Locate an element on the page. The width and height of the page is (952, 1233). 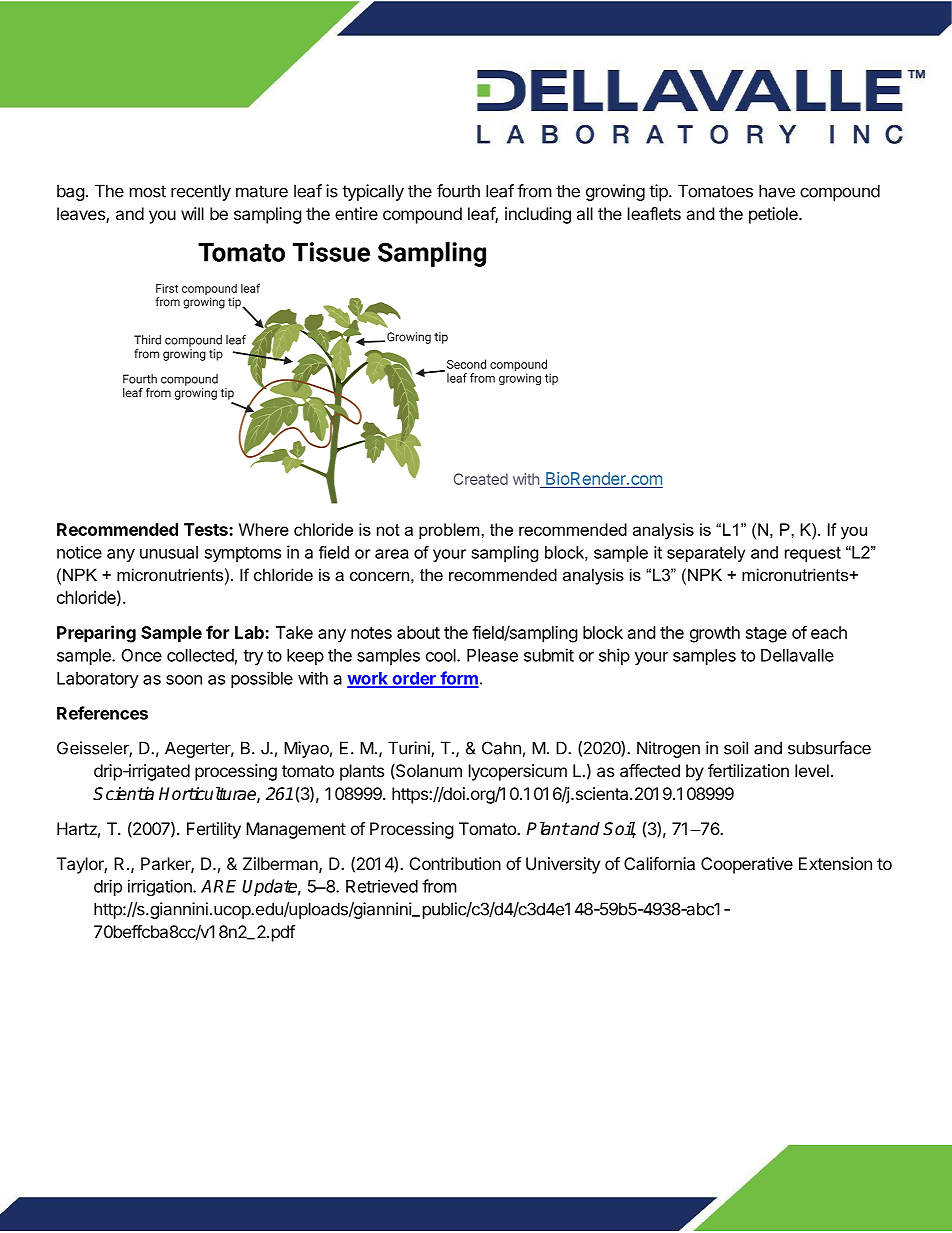
irrigation is located at coordinates (161, 887).
